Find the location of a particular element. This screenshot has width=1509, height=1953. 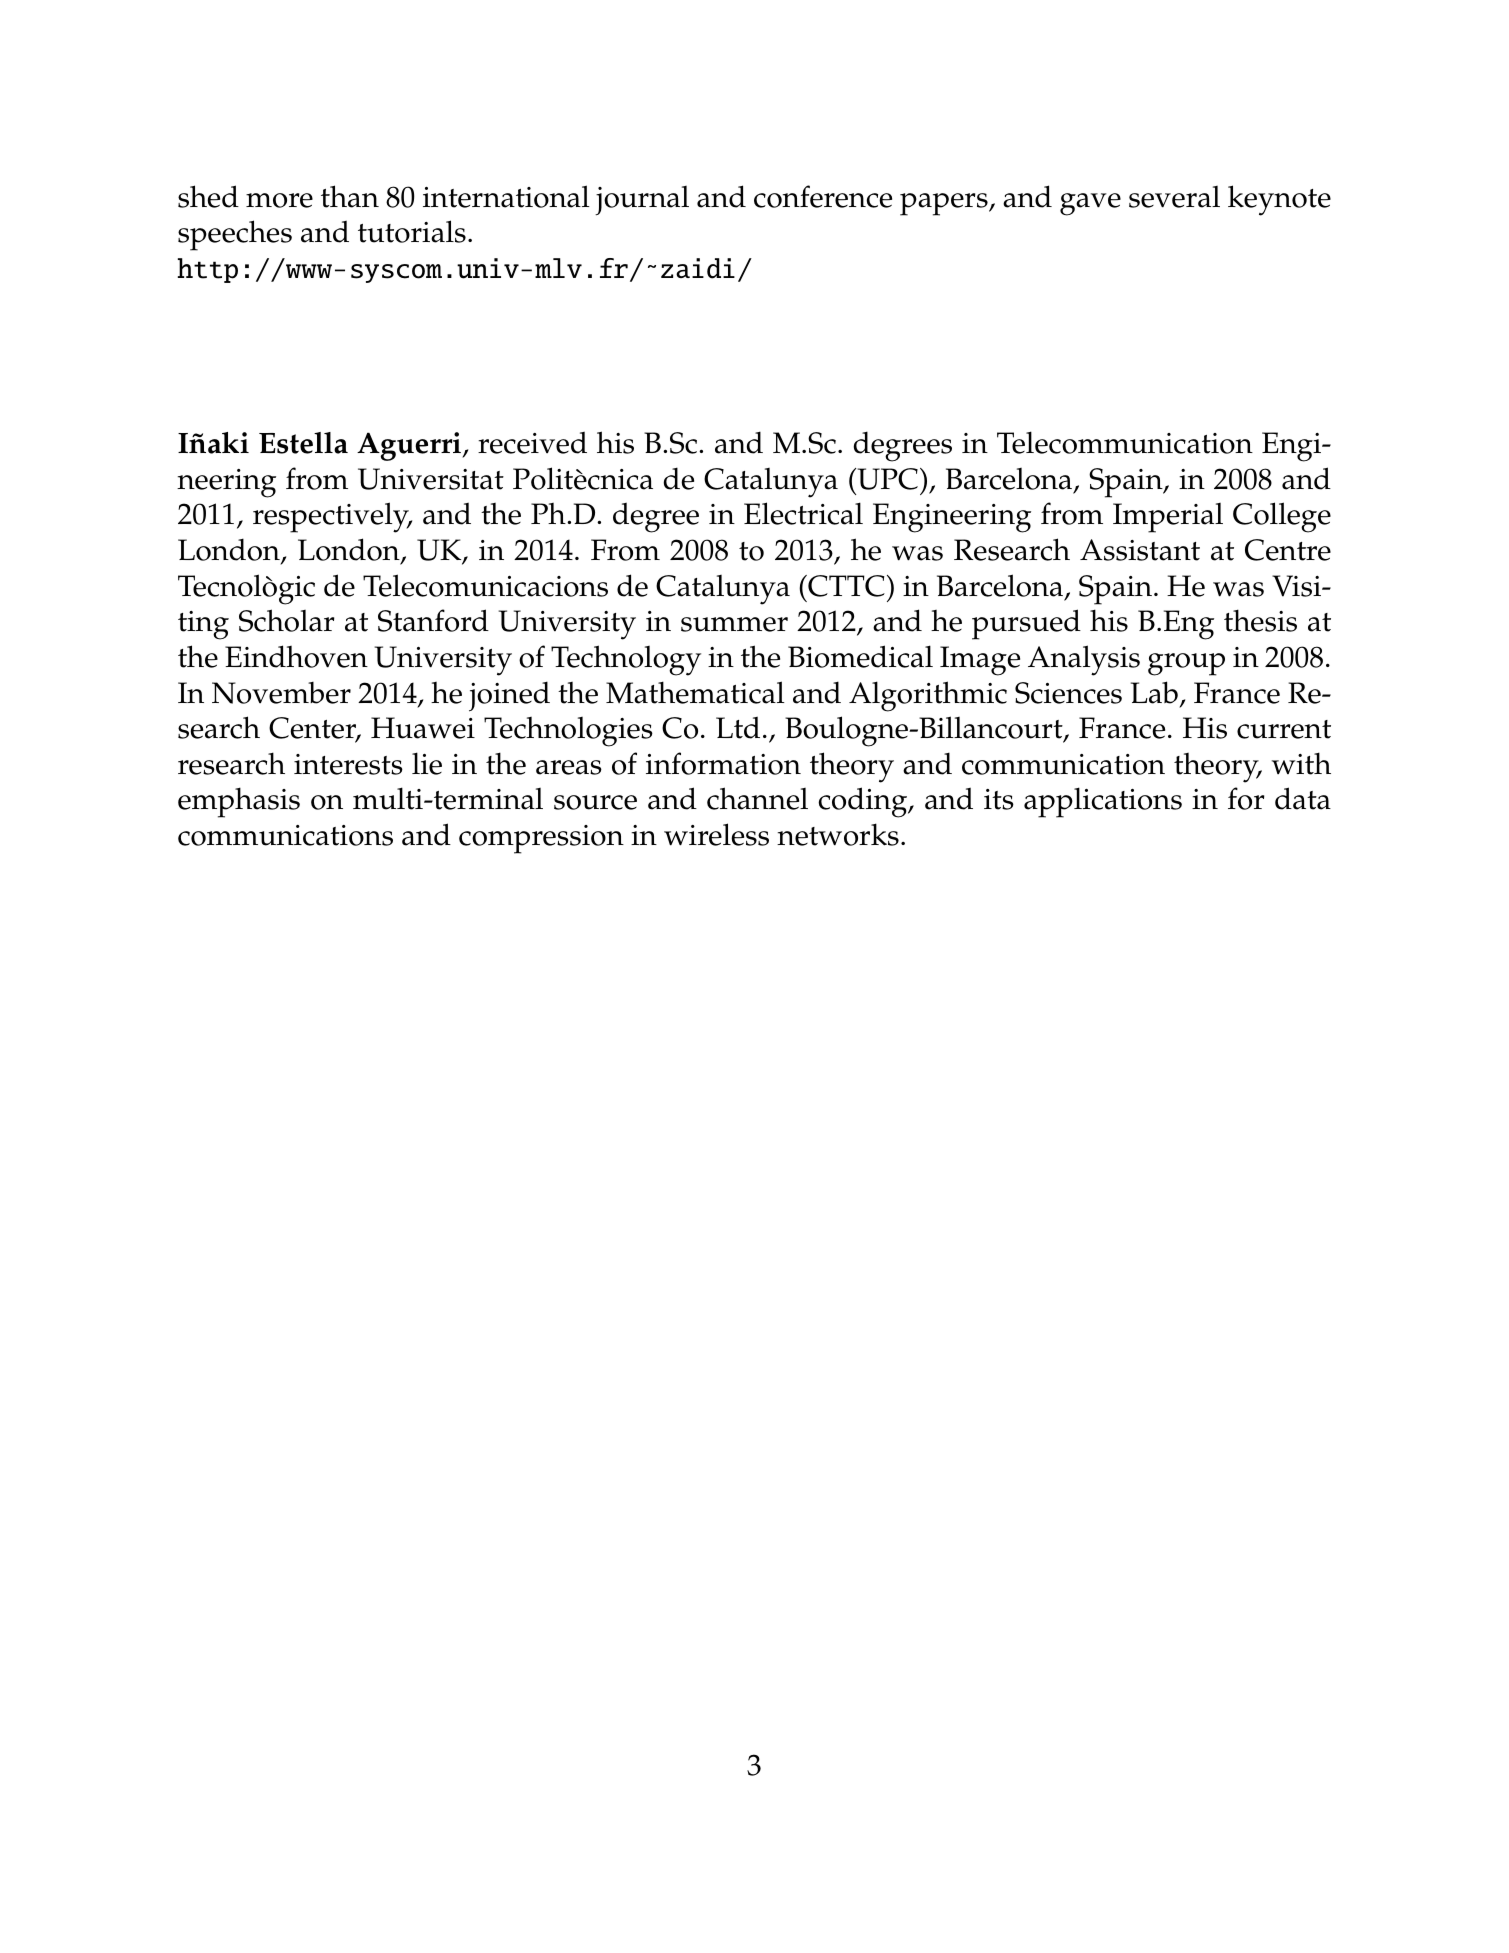

wireless is located at coordinates (716, 834).
